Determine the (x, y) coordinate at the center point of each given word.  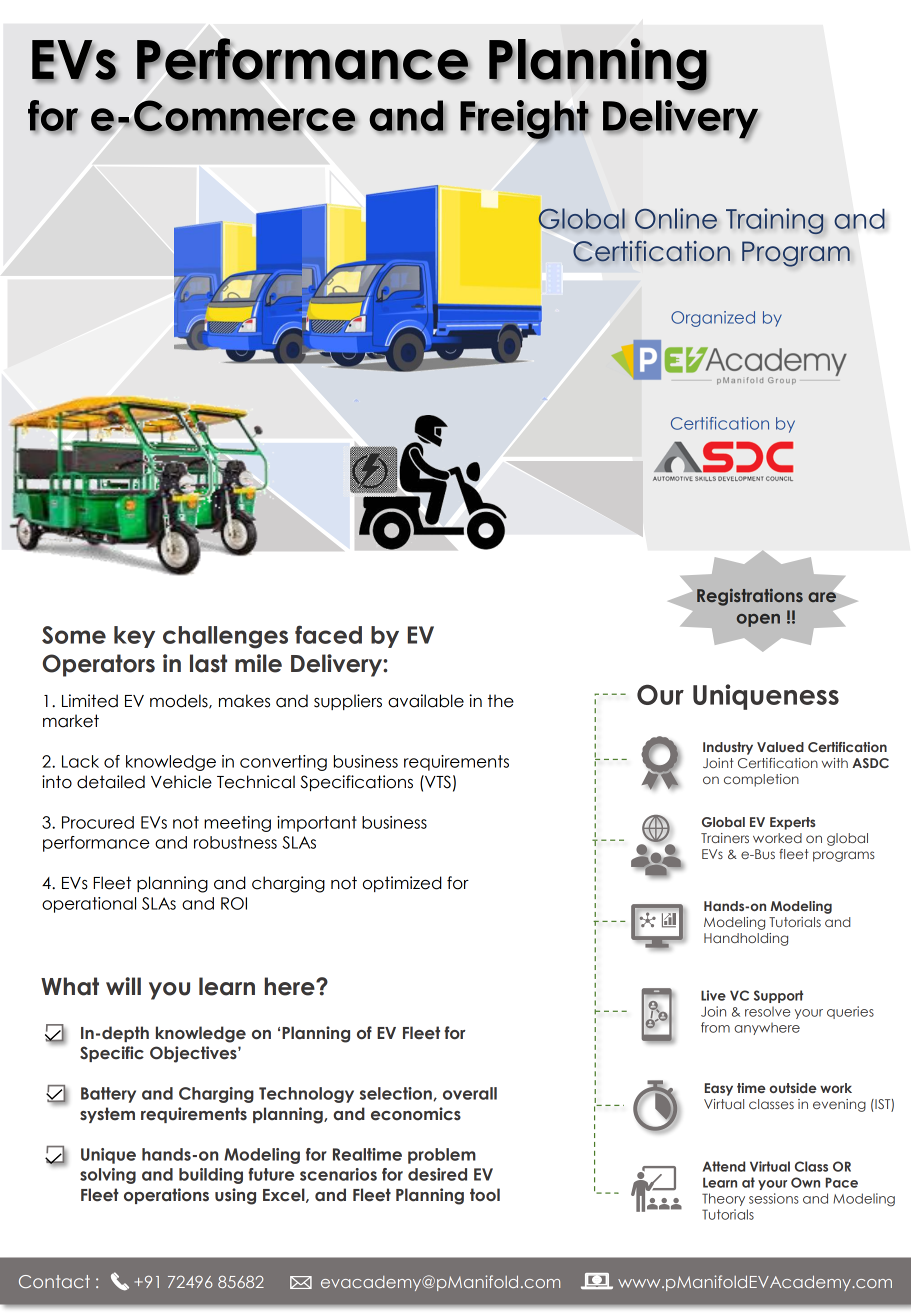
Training (775, 221)
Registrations (750, 597)
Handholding (746, 939)
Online (676, 218)
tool (485, 1195)
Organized (713, 319)
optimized (402, 884)
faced (328, 634)
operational (89, 905)
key (134, 637)
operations (166, 1196)
